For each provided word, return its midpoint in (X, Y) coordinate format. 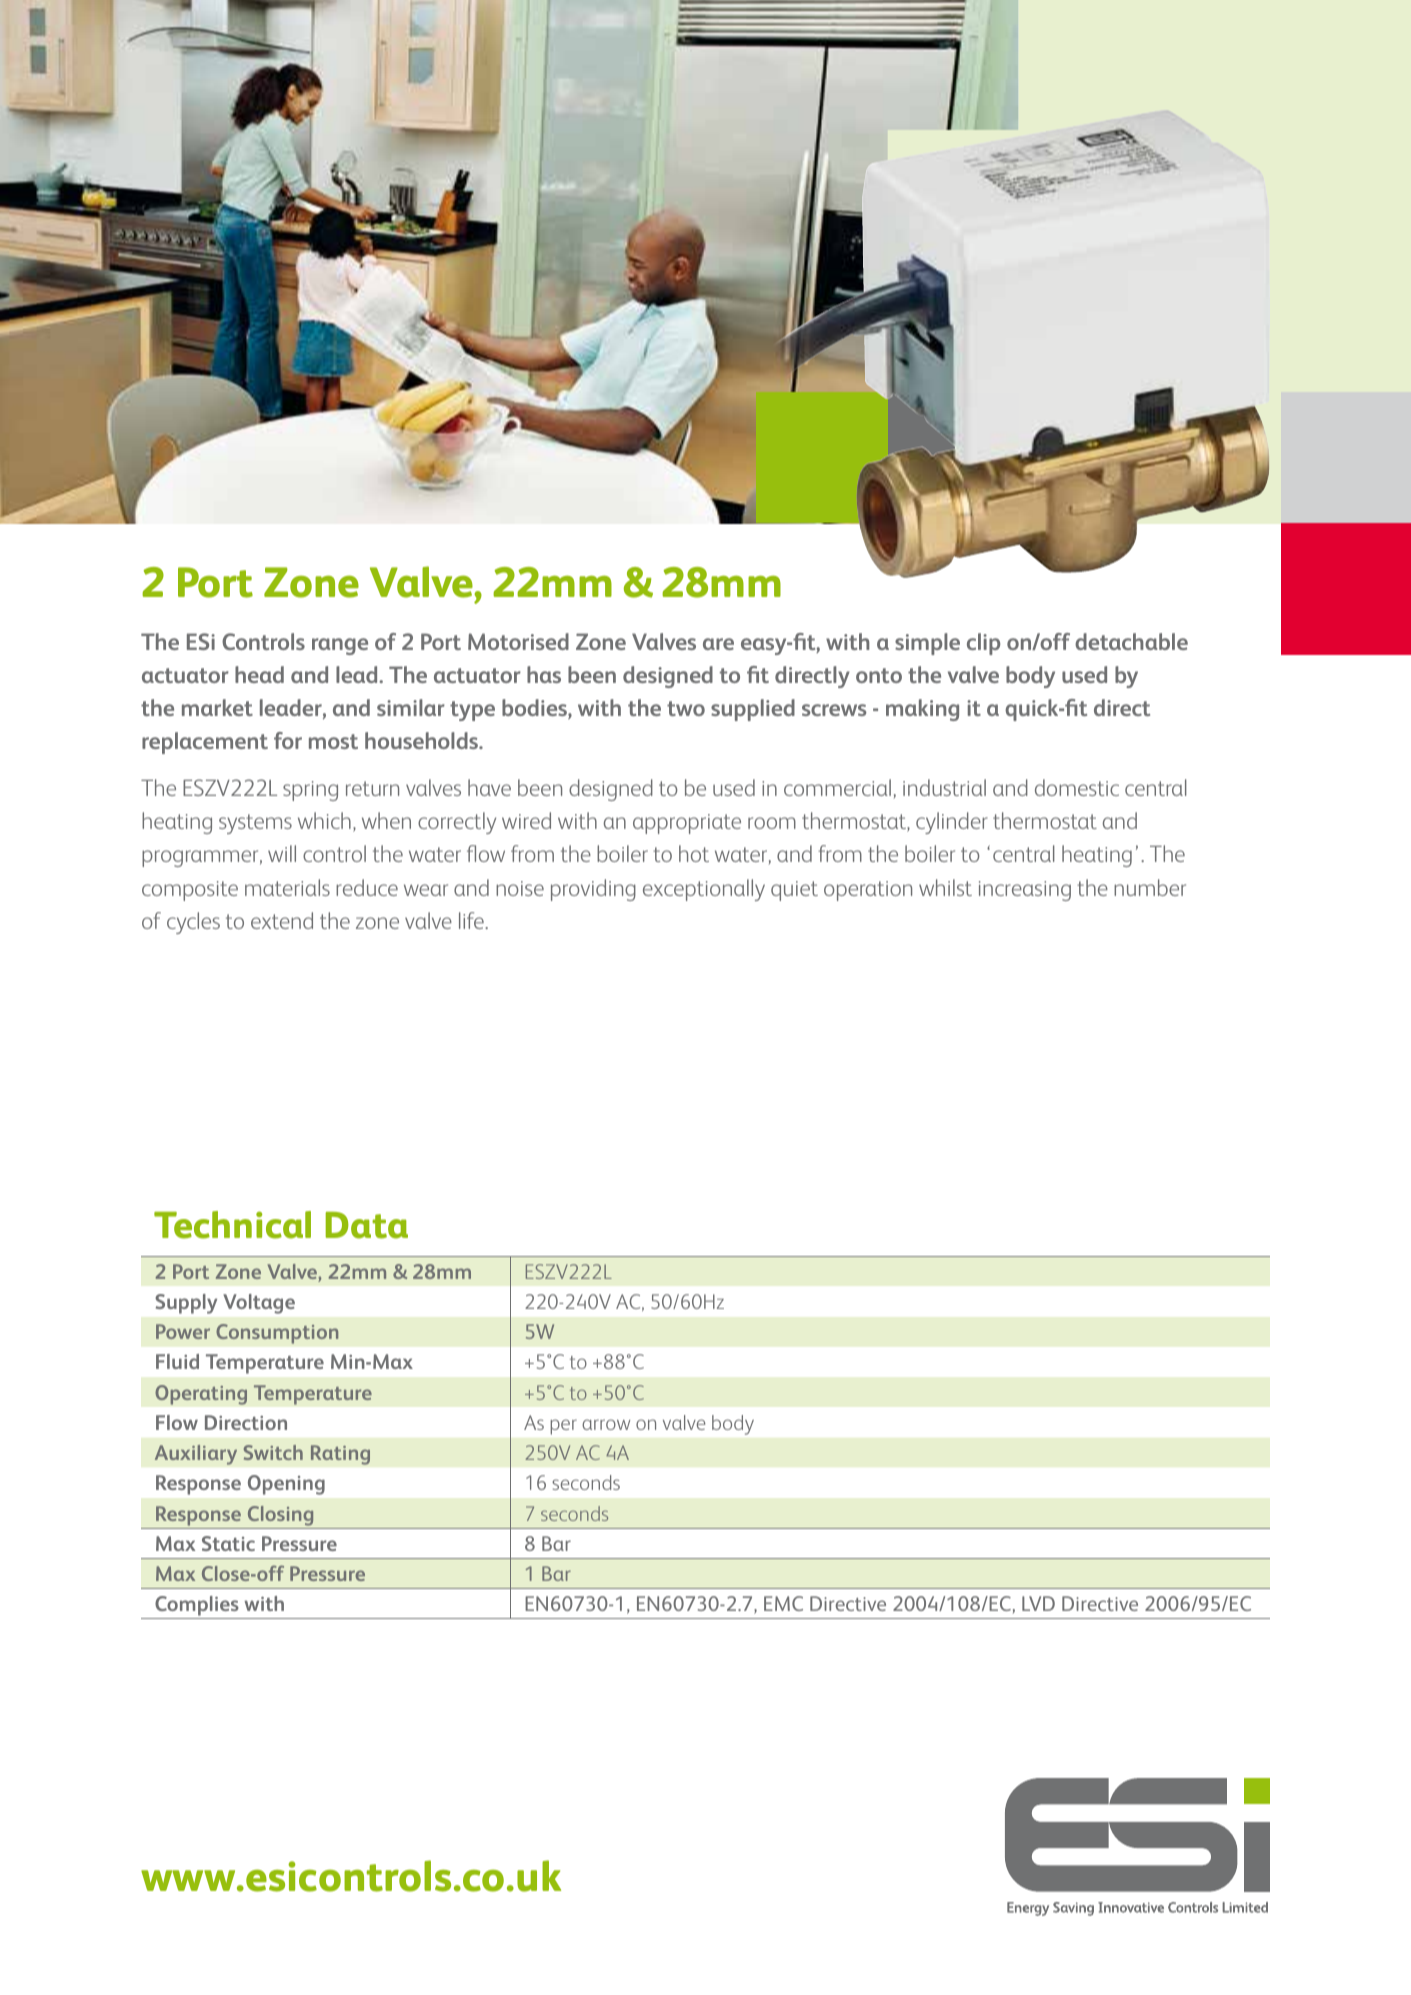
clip (983, 644)
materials (287, 887)
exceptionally (704, 890)
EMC (783, 1603)
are (718, 644)
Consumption (277, 1334)
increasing (1025, 891)
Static (228, 1543)
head (259, 674)
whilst (945, 887)
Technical (232, 1225)
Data (367, 1225)
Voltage (259, 1304)
